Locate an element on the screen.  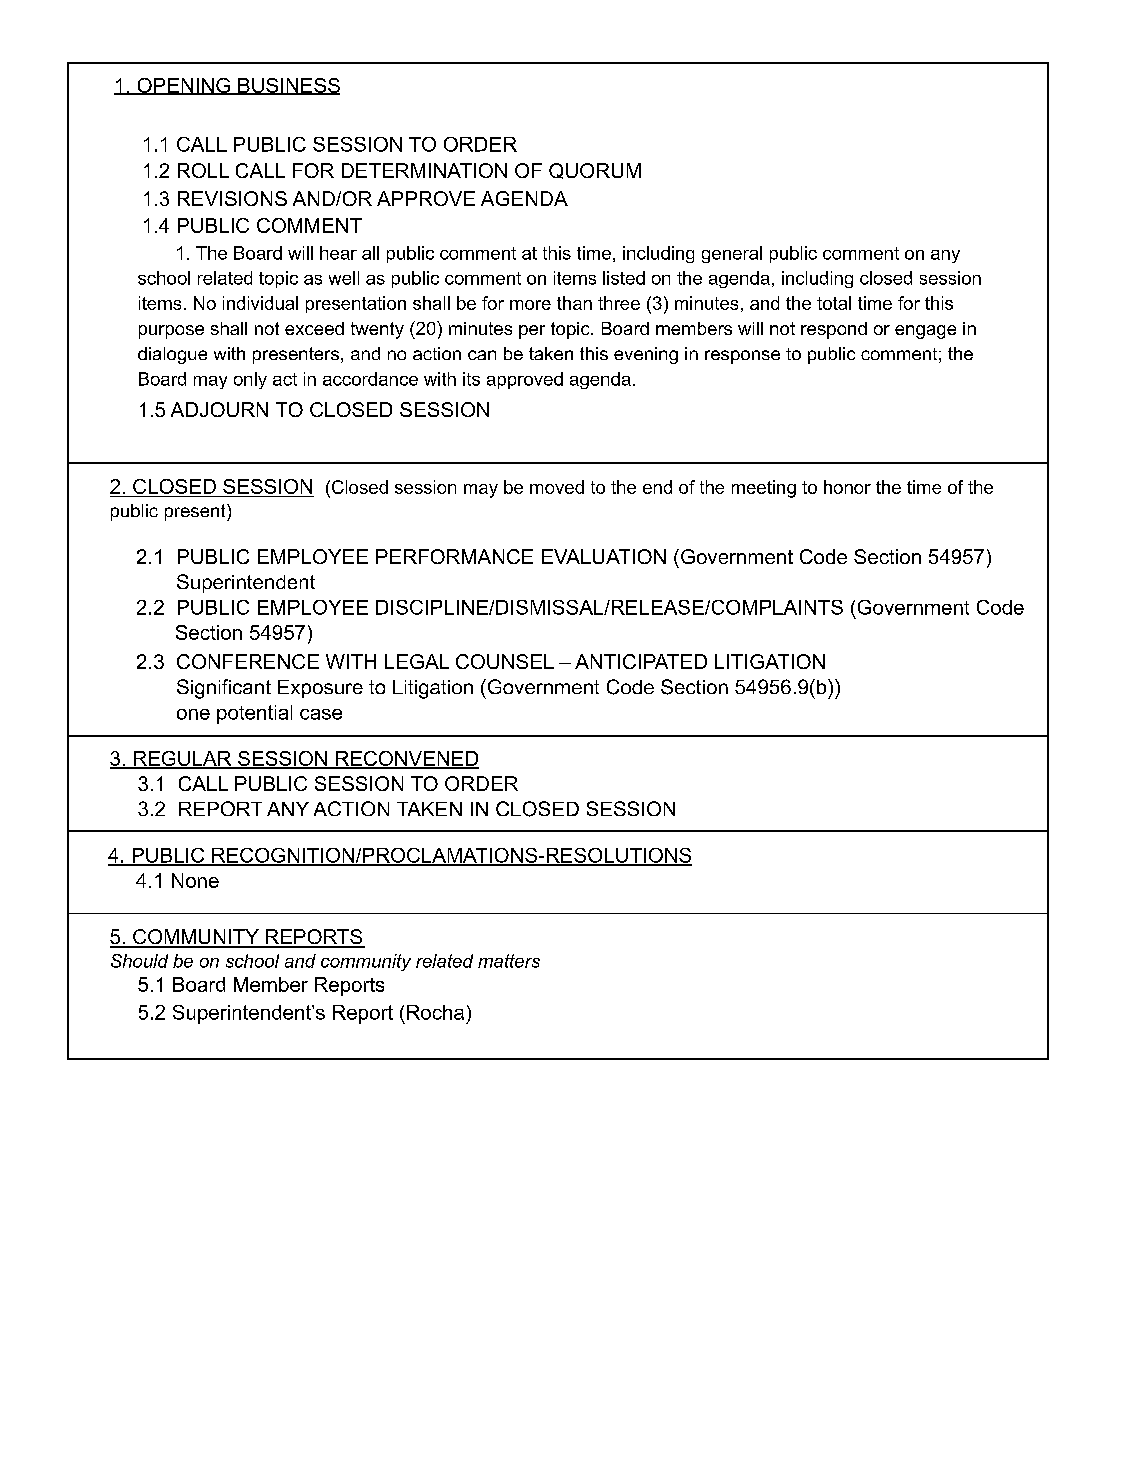
general is located at coordinates (732, 254).
